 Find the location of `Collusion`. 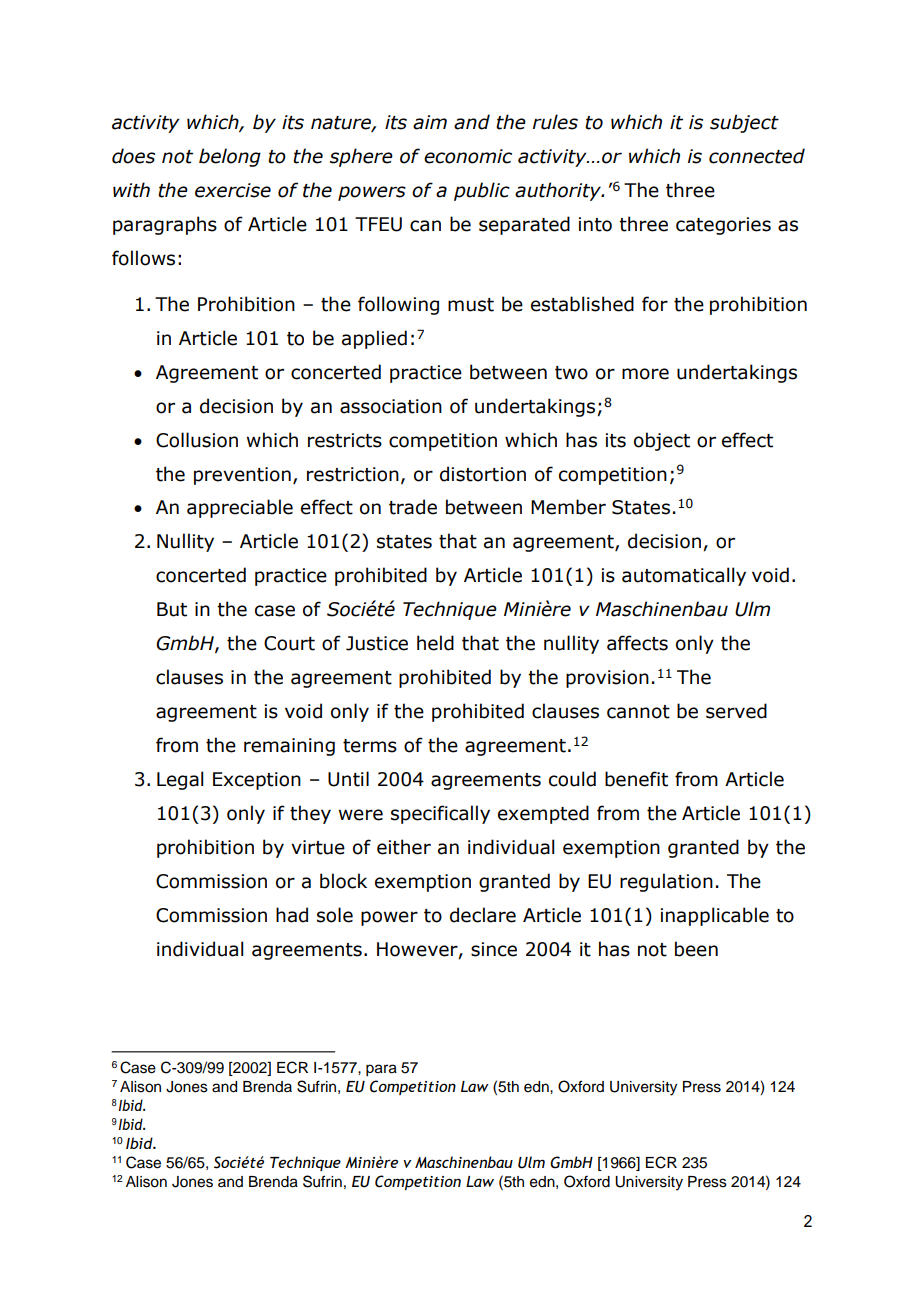

Collusion is located at coordinates (197, 440).
